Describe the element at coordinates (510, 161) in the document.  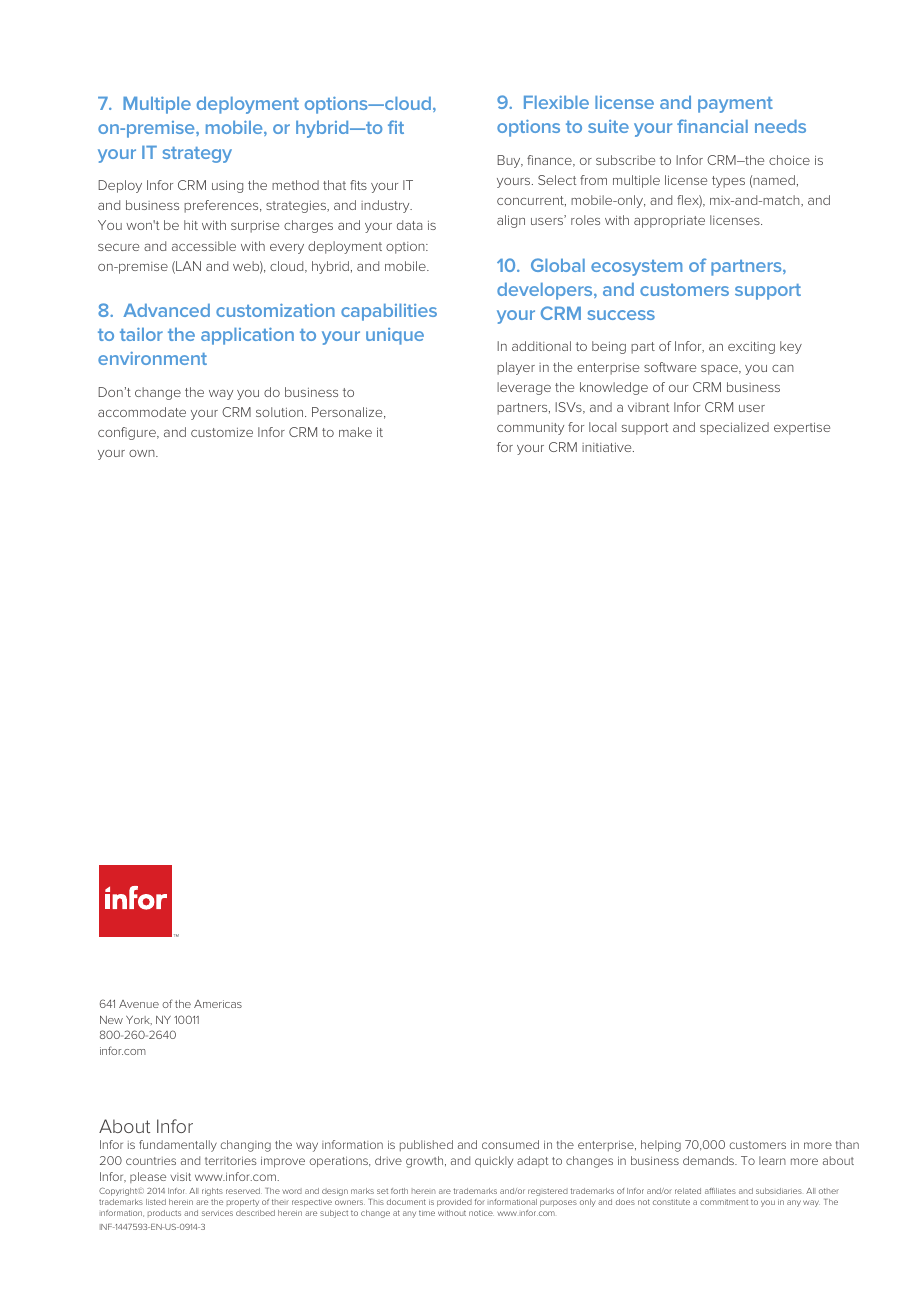
I see `Buy` at that location.
